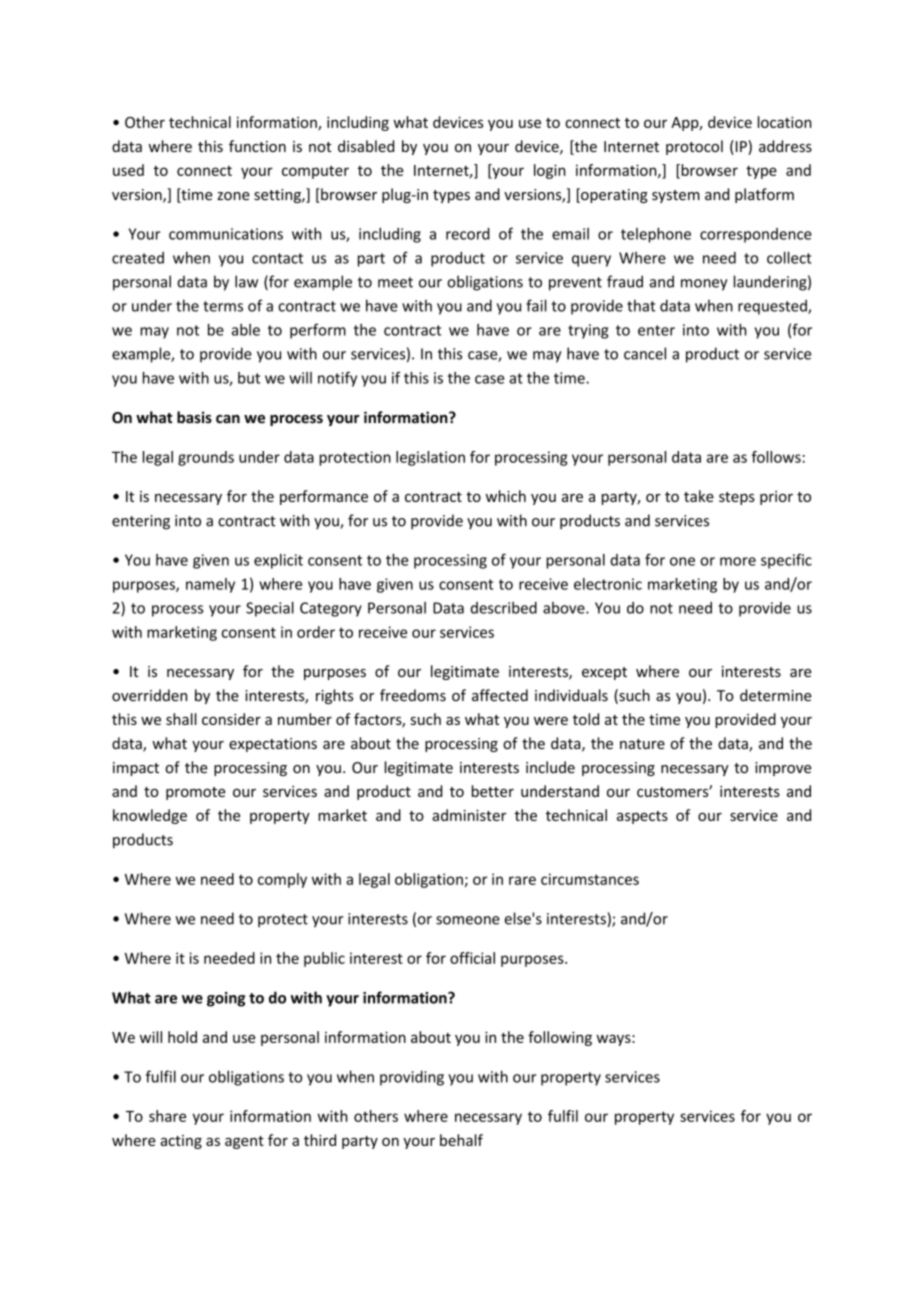 This page has width=924, height=1308. I want to click on protocol, so click(694, 147).
